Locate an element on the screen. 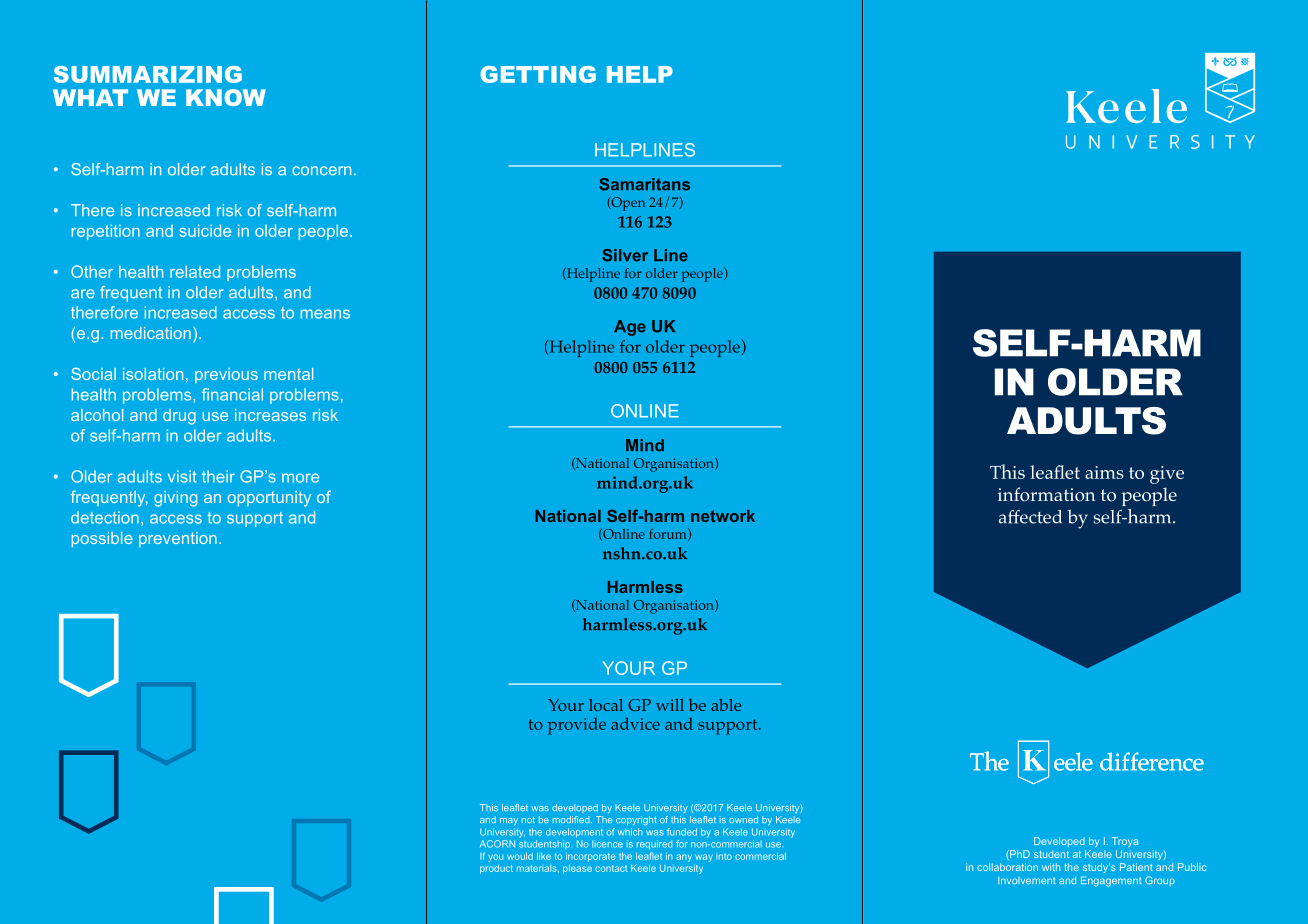 Image resolution: width=1308 pixels, height=924 pixels. GETTING is located at coordinates (538, 74).
